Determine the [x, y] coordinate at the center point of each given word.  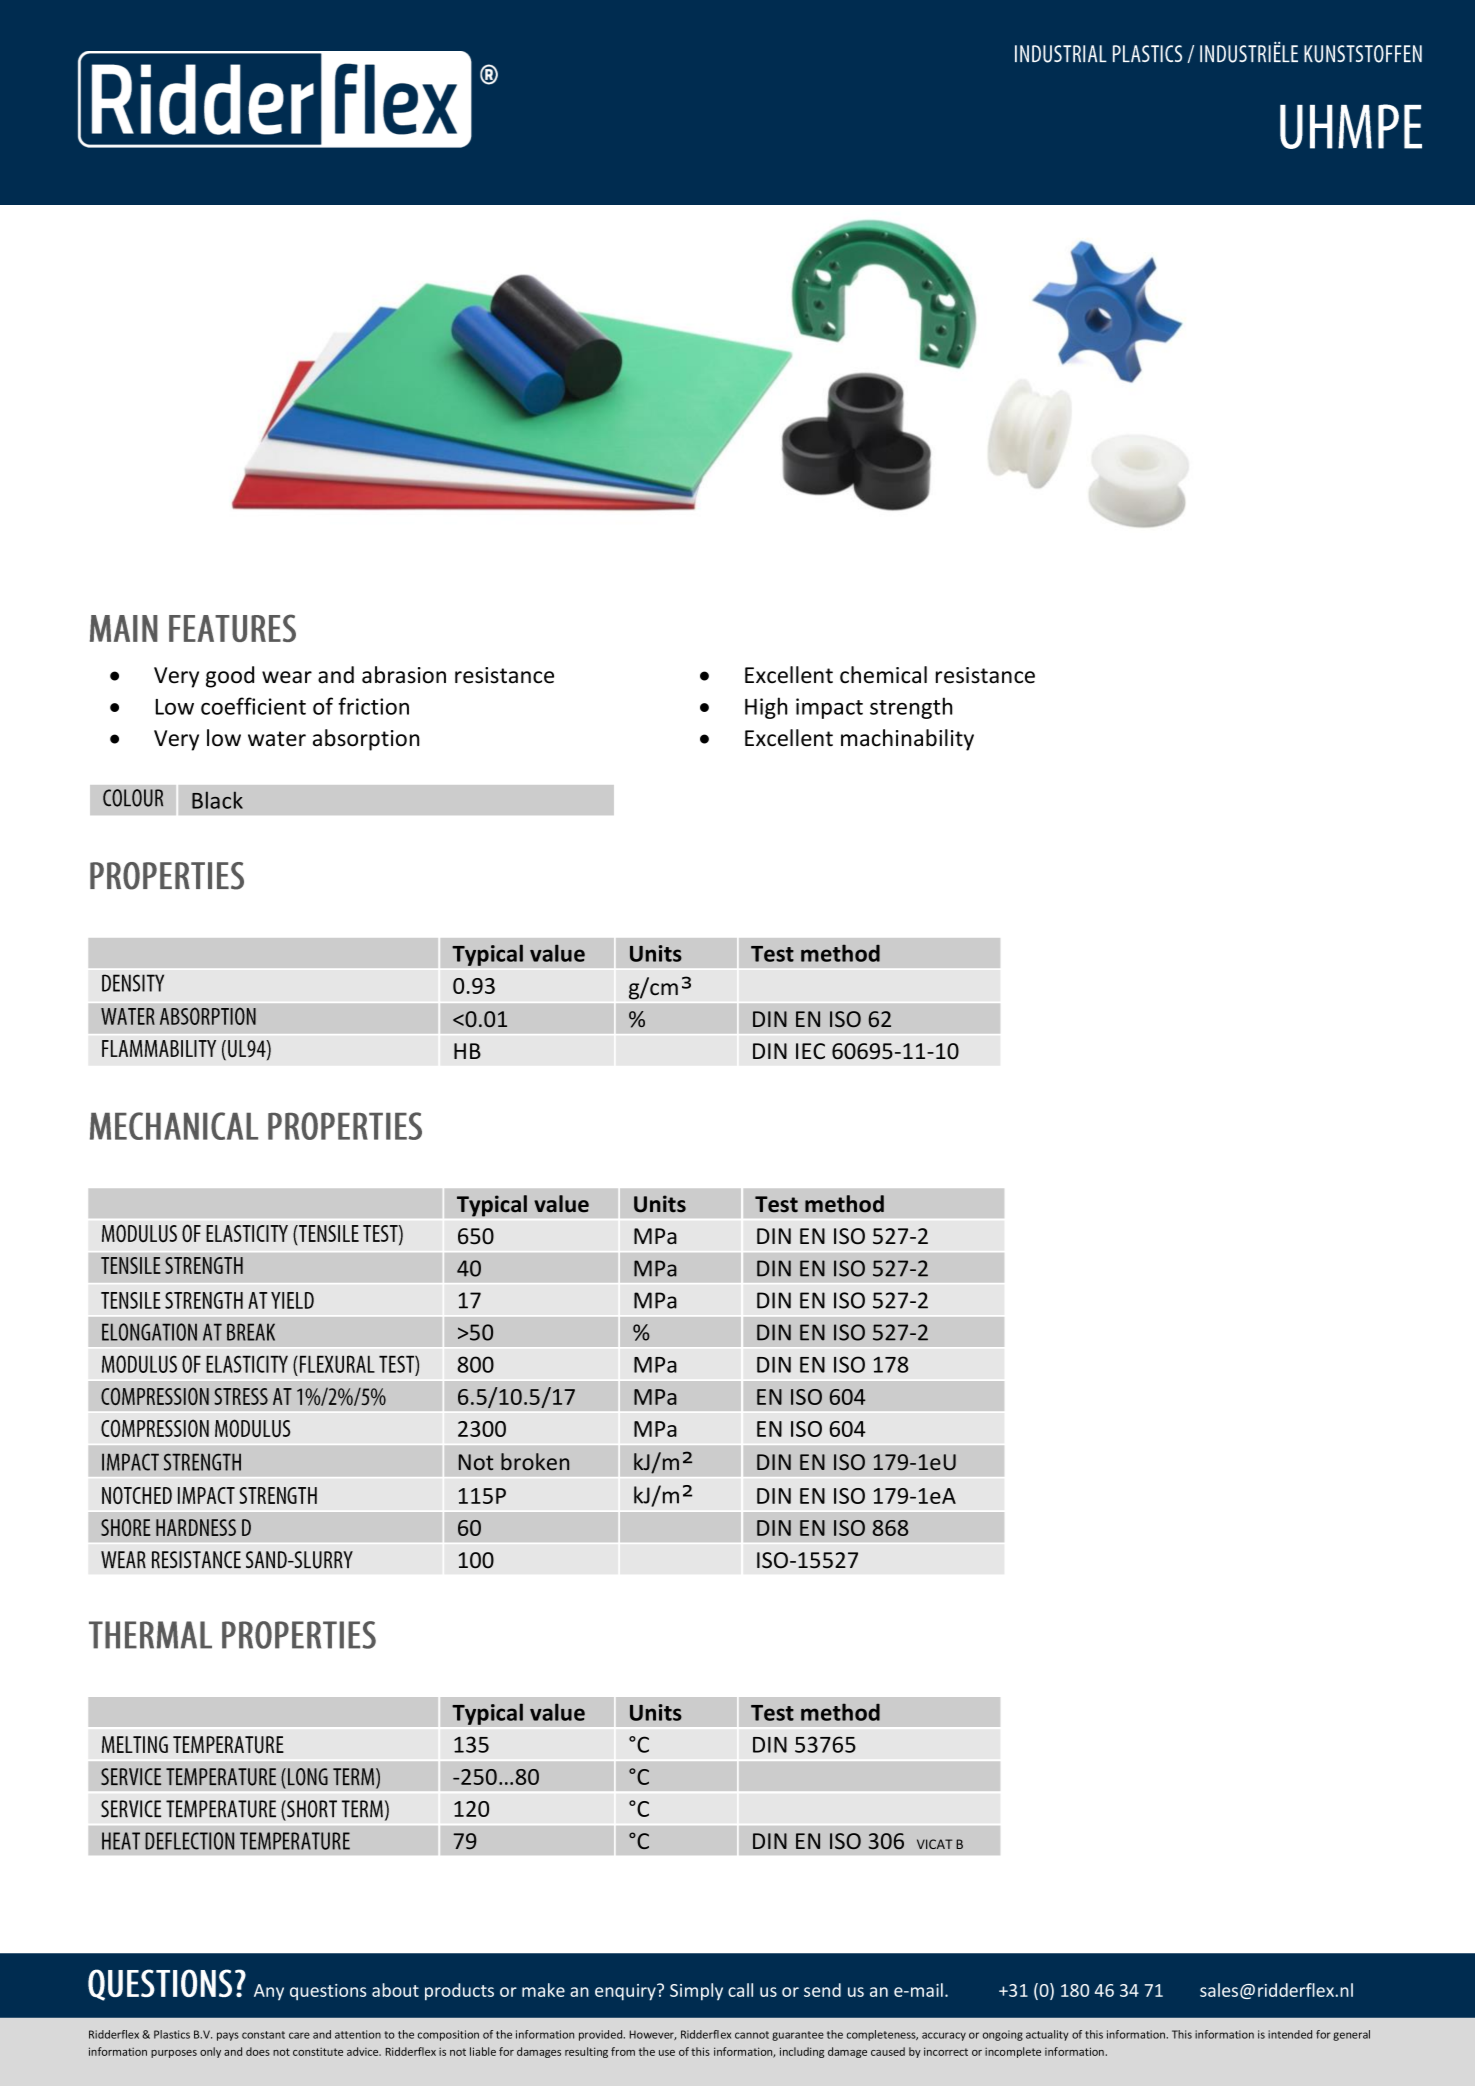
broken [535, 1461]
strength [911, 708]
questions [328, 1992]
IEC [810, 1051]
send [822, 1990]
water [277, 739]
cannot [752, 2035]
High [766, 708]
